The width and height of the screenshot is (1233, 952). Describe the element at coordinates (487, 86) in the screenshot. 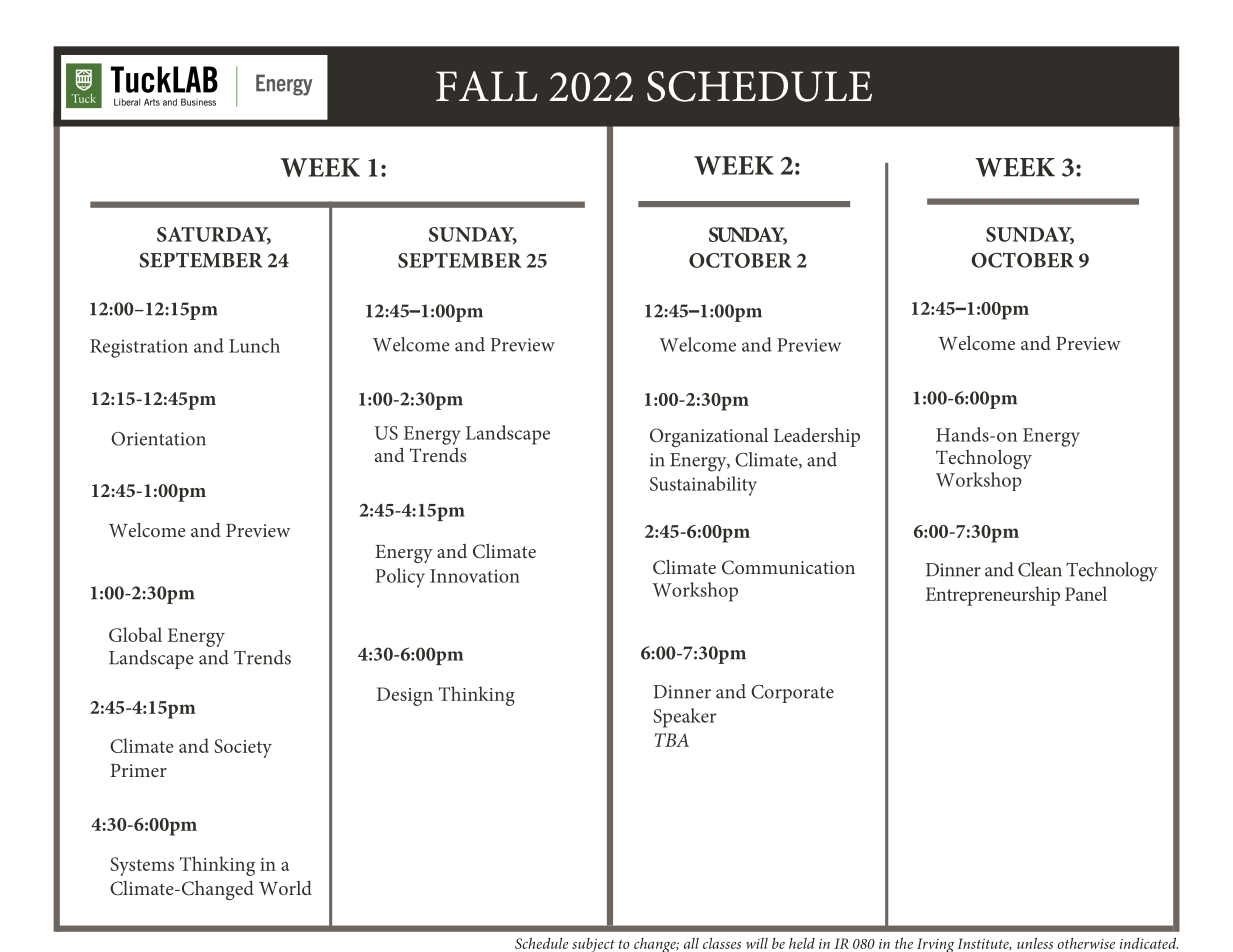

I see `FALL` at that location.
